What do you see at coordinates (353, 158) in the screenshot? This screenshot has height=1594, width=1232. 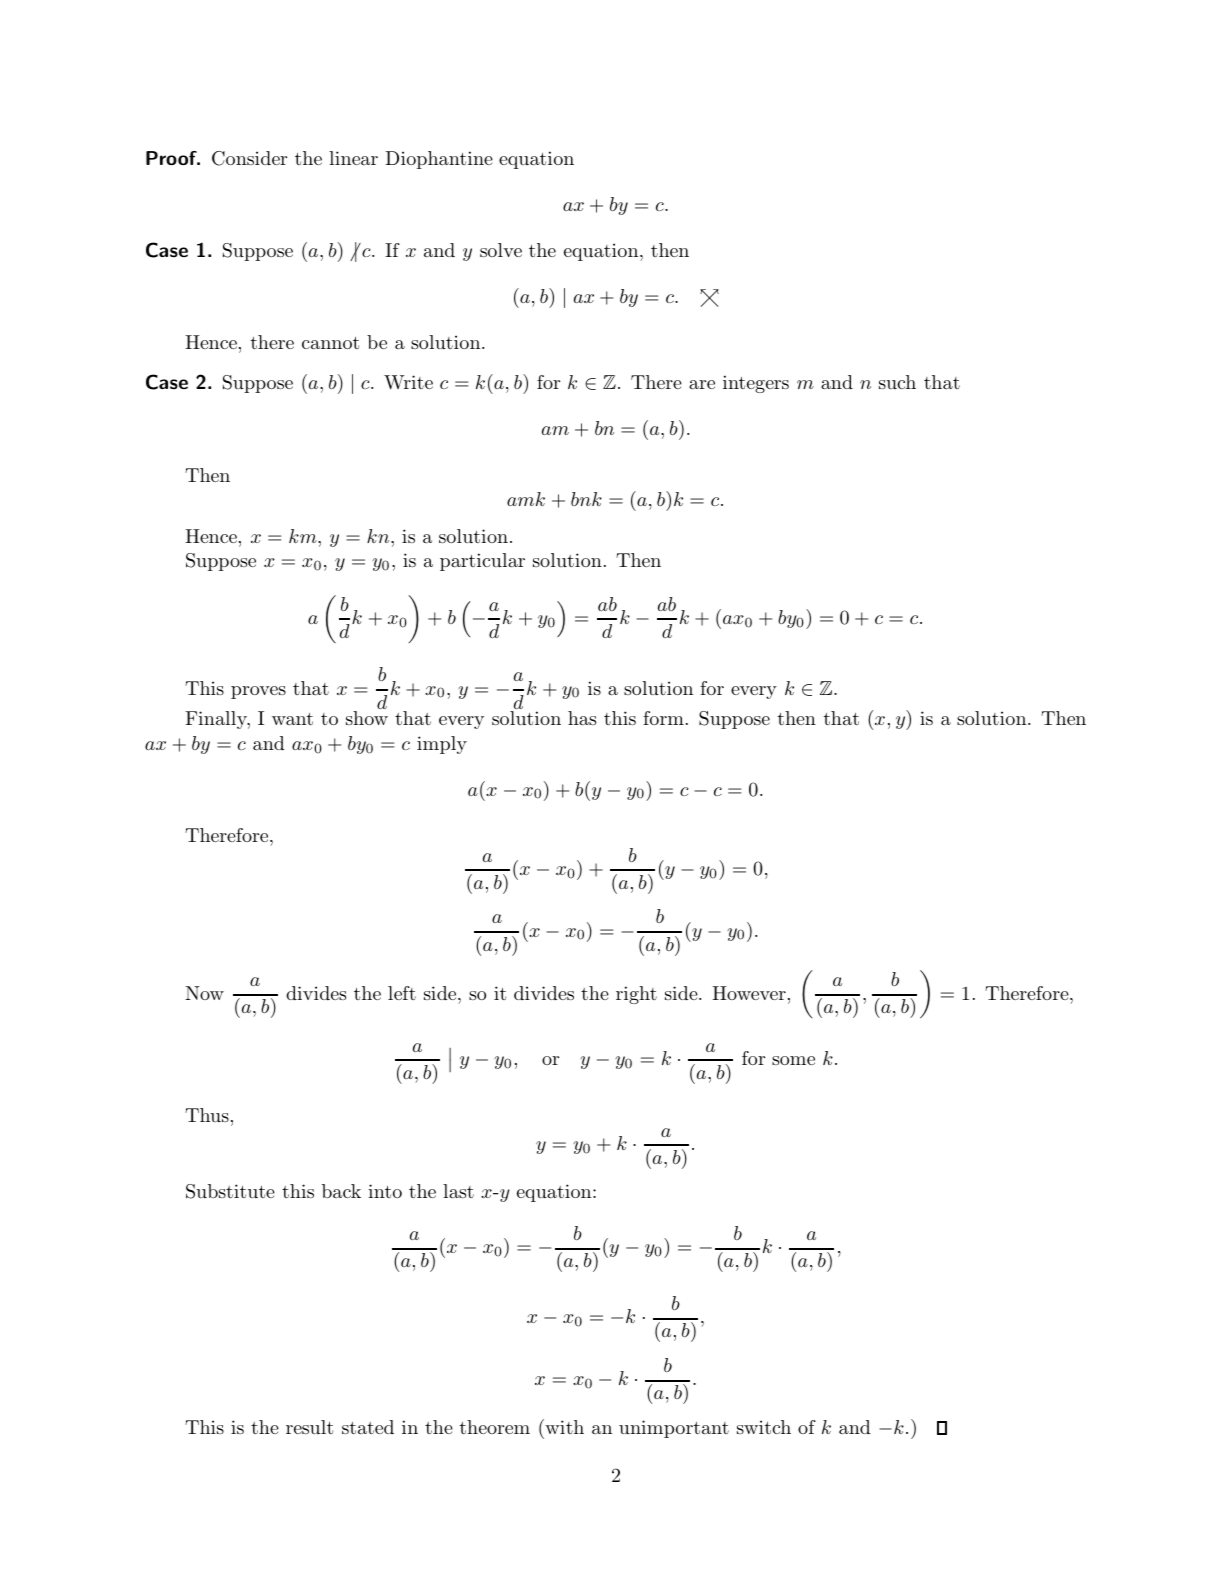 I see `linear` at bounding box center [353, 158].
